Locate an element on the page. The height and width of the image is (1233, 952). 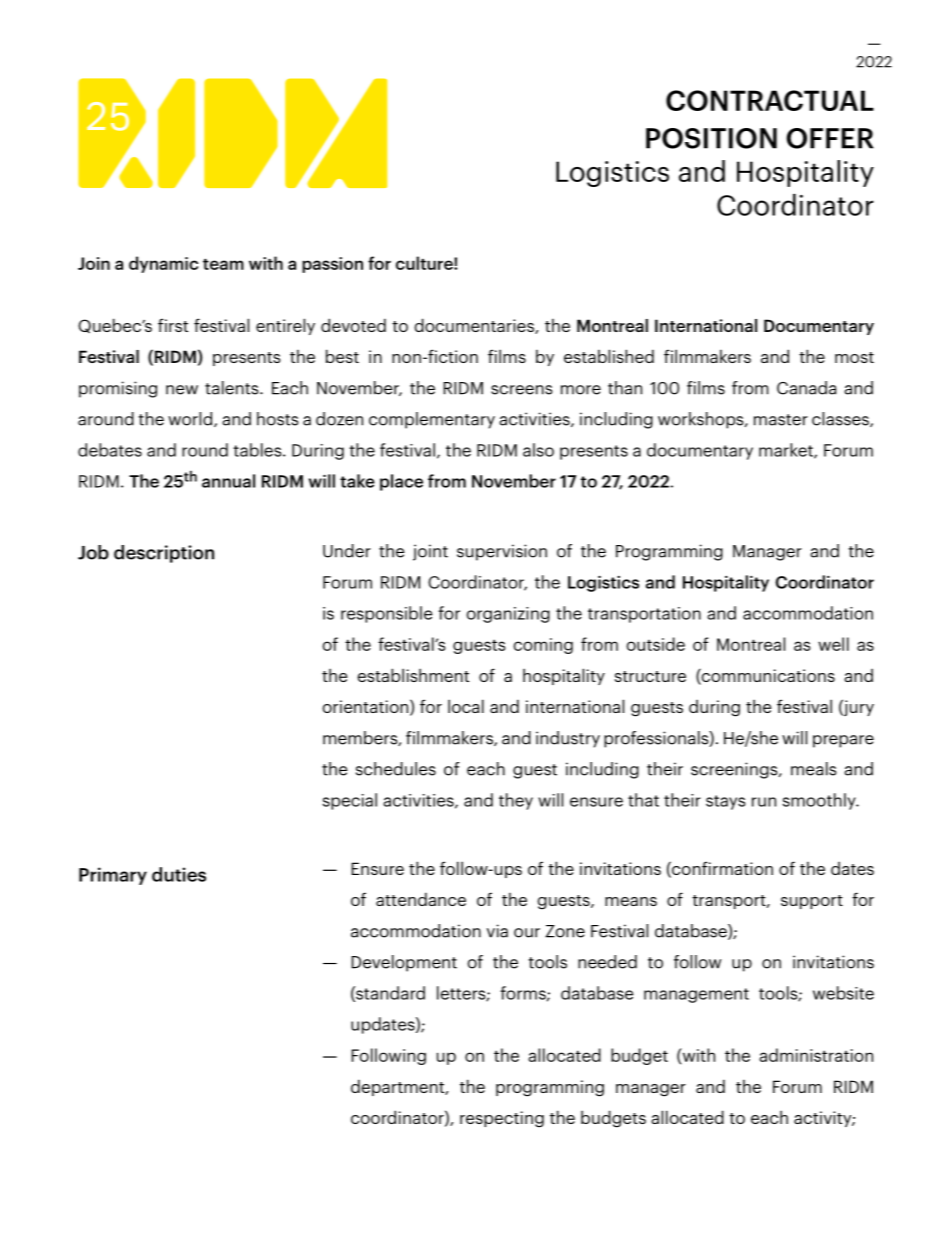
well is located at coordinates (833, 644).
